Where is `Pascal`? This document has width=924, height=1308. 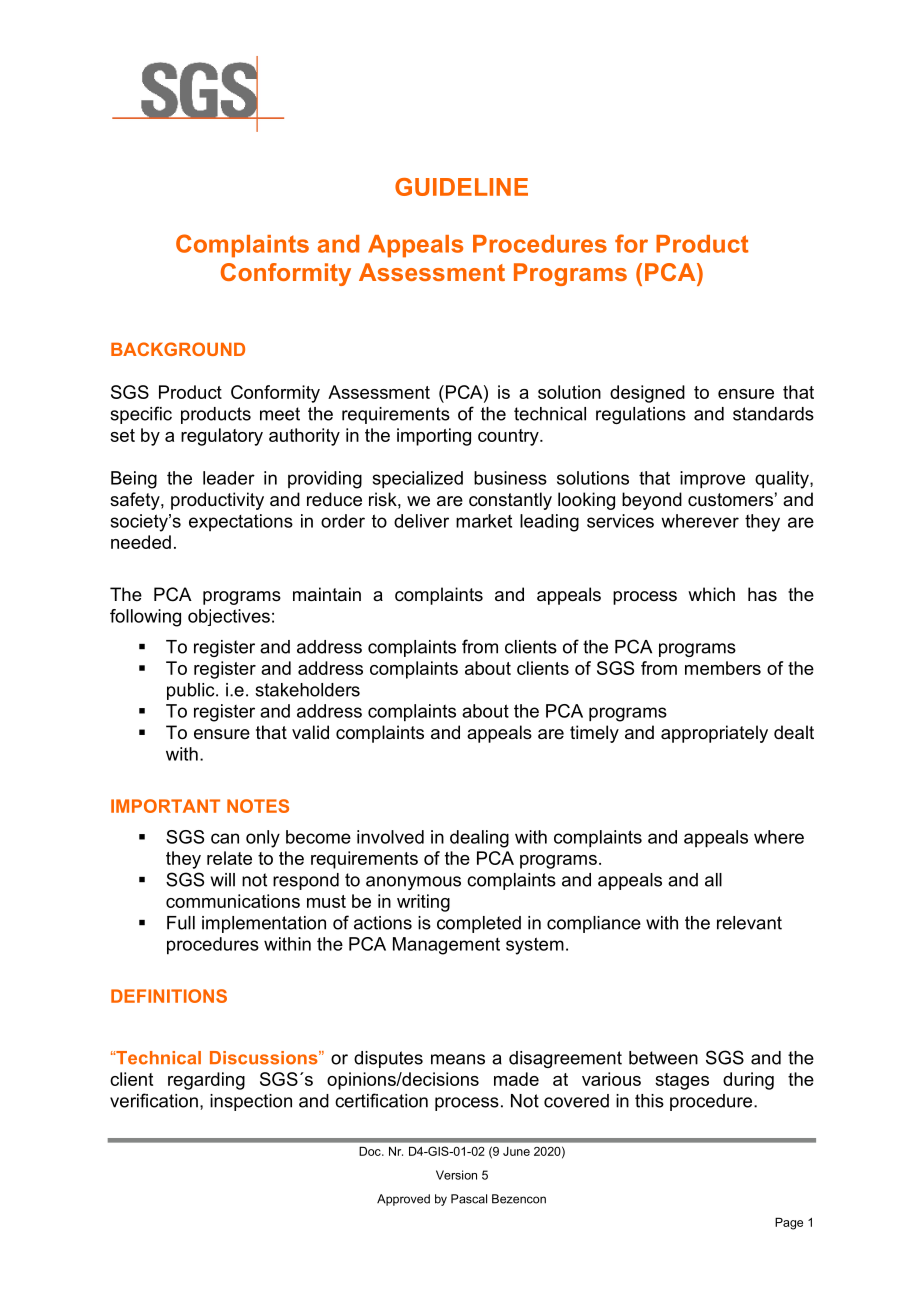
Pascal is located at coordinates (469, 1199).
